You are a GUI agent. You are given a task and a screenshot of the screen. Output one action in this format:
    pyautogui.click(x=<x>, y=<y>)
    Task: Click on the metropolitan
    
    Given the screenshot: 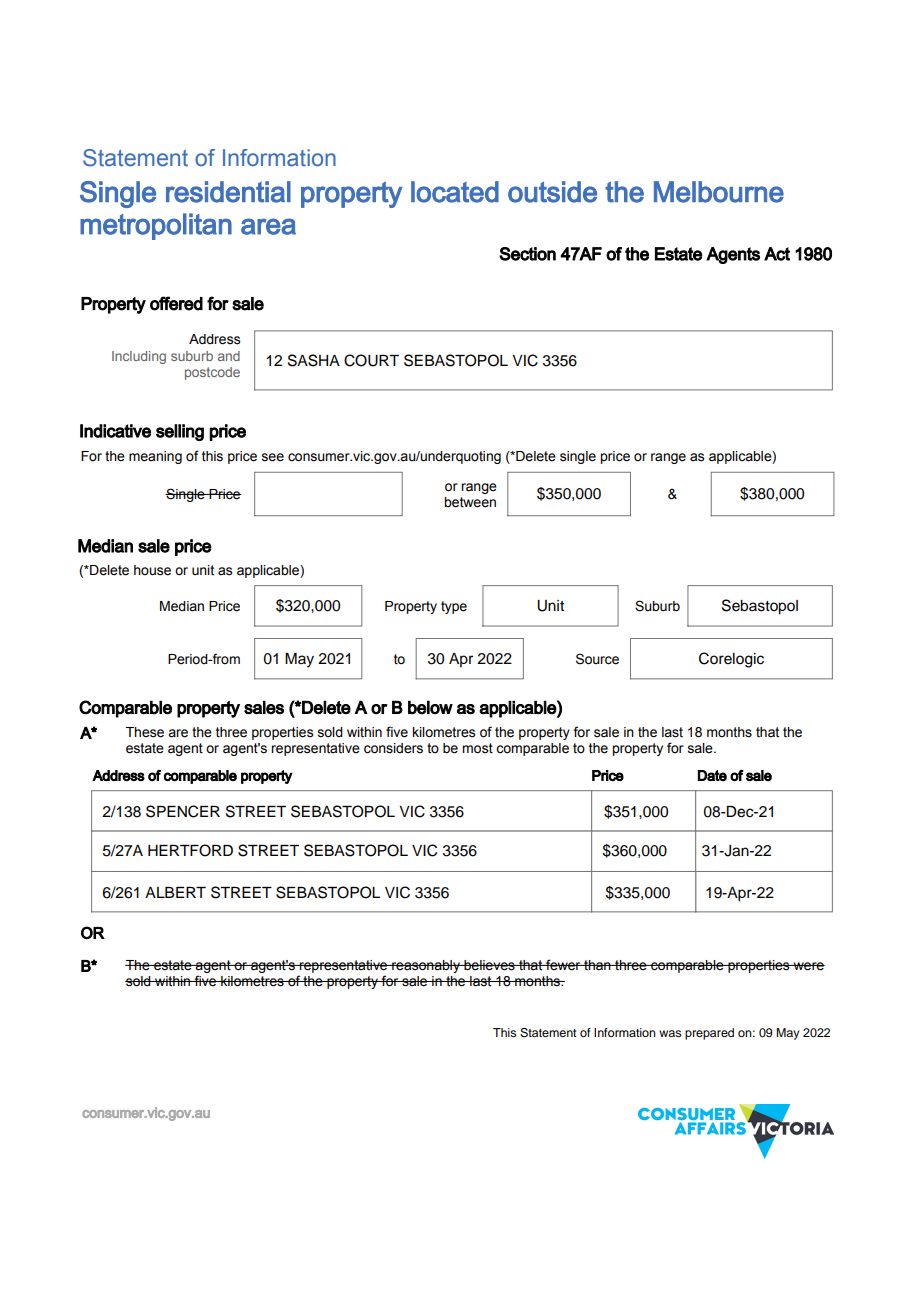 What is the action you would take?
    pyautogui.click(x=156, y=226)
